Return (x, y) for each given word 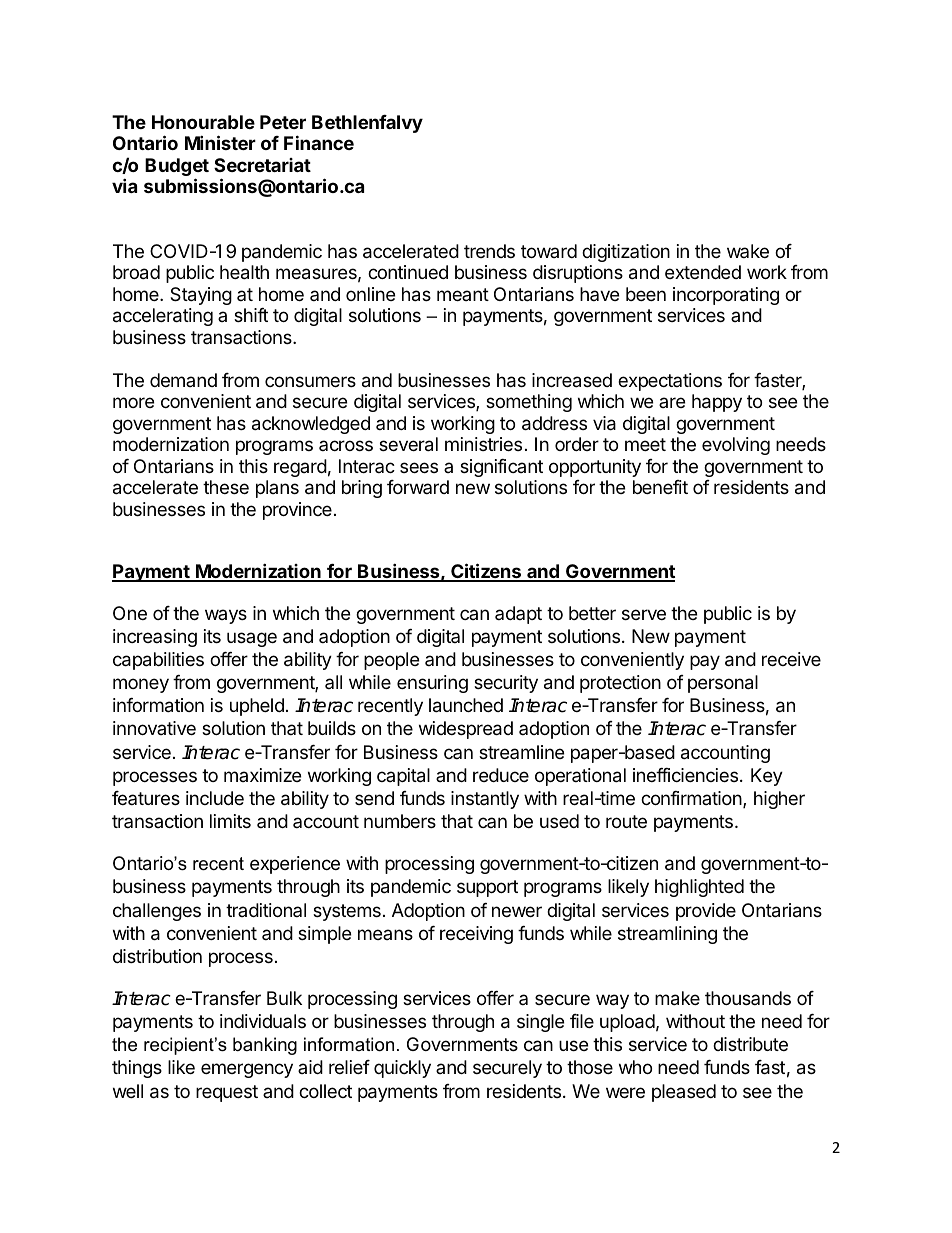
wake (748, 251)
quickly (402, 1069)
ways (226, 616)
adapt (518, 615)
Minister (220, 142)
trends (489, 251)
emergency (247, 1070)
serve (644, 614)
